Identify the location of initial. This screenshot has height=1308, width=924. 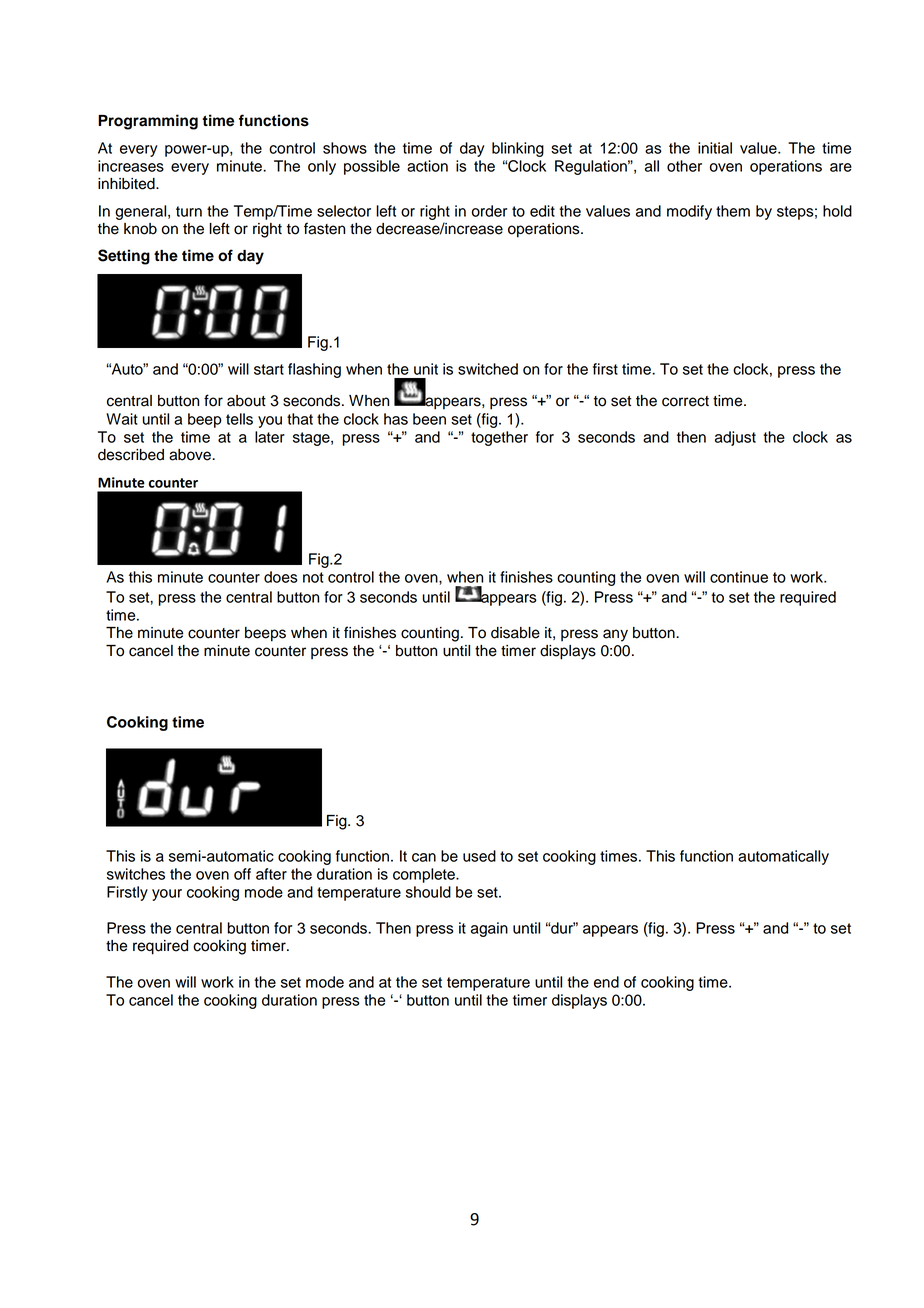
(715, 148).
